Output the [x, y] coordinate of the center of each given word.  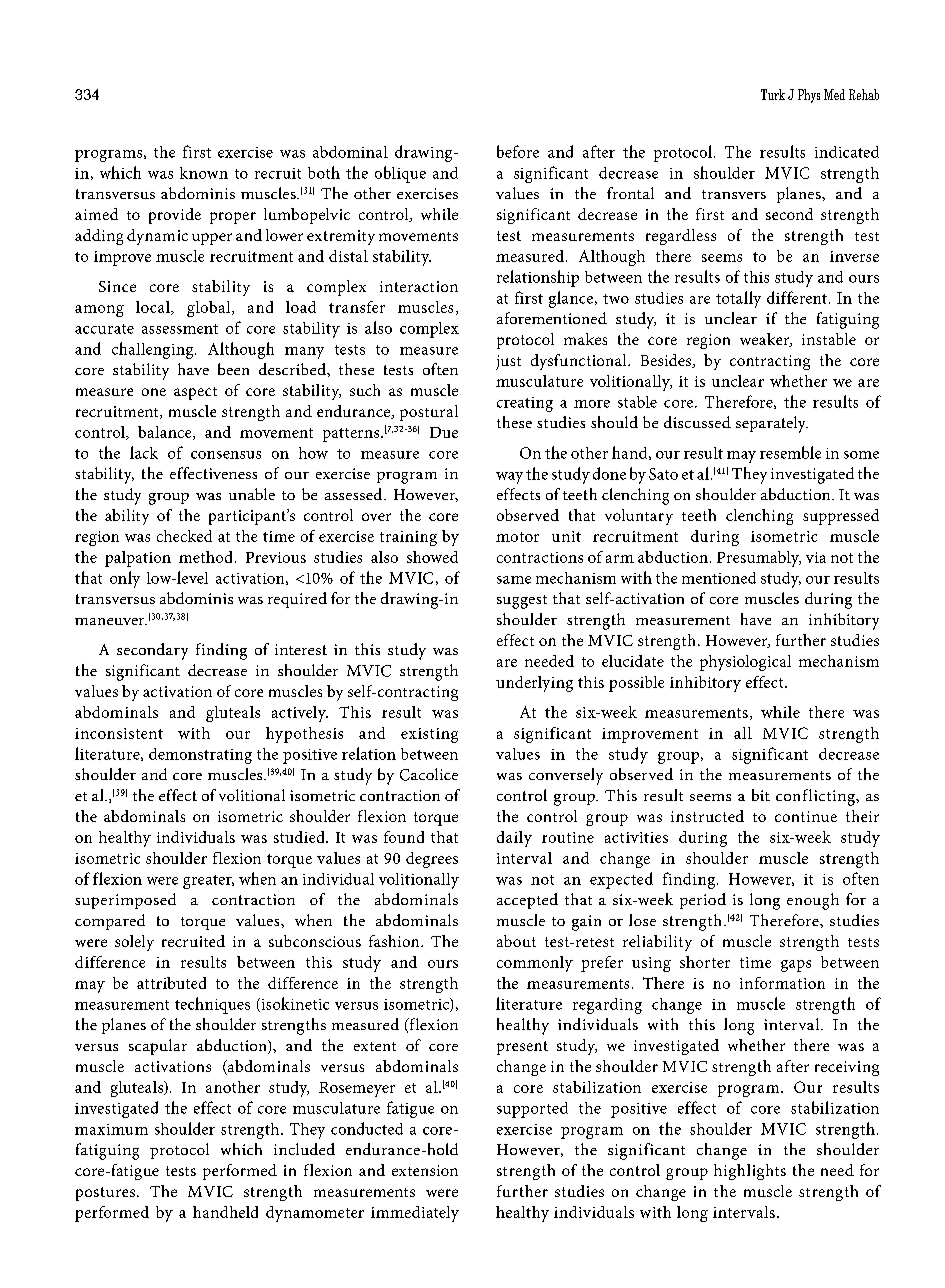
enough [813, 901]
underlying [534, 684]
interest [301, 649]
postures [105, 1194]
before [518, 151]
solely [134, 943]
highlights [750, 1172]
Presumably [759, 559]
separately [772, 424]
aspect [195, 393]
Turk [773, 94]
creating [525, 404]
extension [425, 1170]
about [516, 941]
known [204, 173]
